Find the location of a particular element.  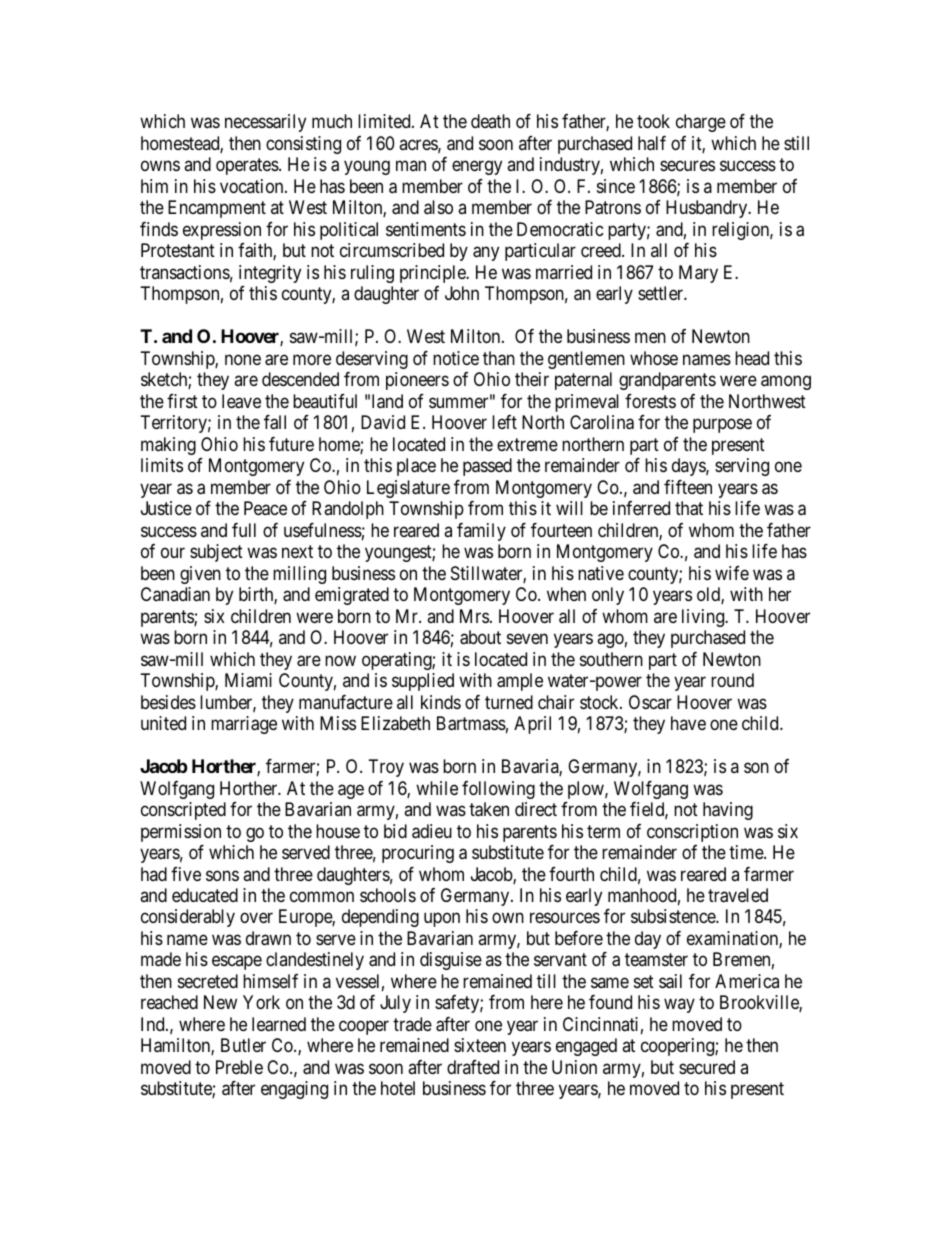

operates is located at coordinates (248, 167).
